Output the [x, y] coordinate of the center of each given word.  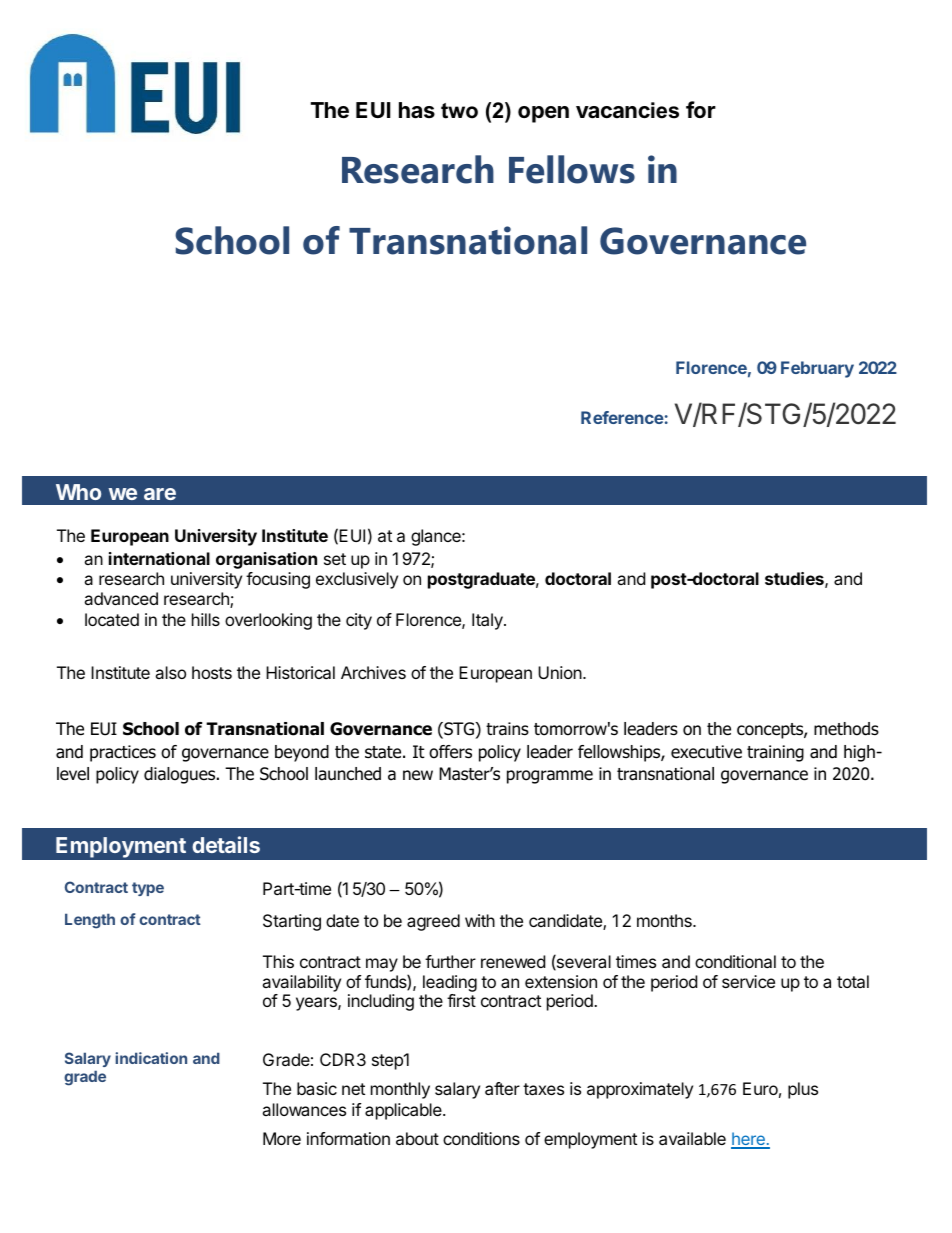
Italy [488, 621]
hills [206, 619]
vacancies [627, 110]
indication [151, 1058]
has [417, 110]
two [459, 111]
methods [846, 729]
